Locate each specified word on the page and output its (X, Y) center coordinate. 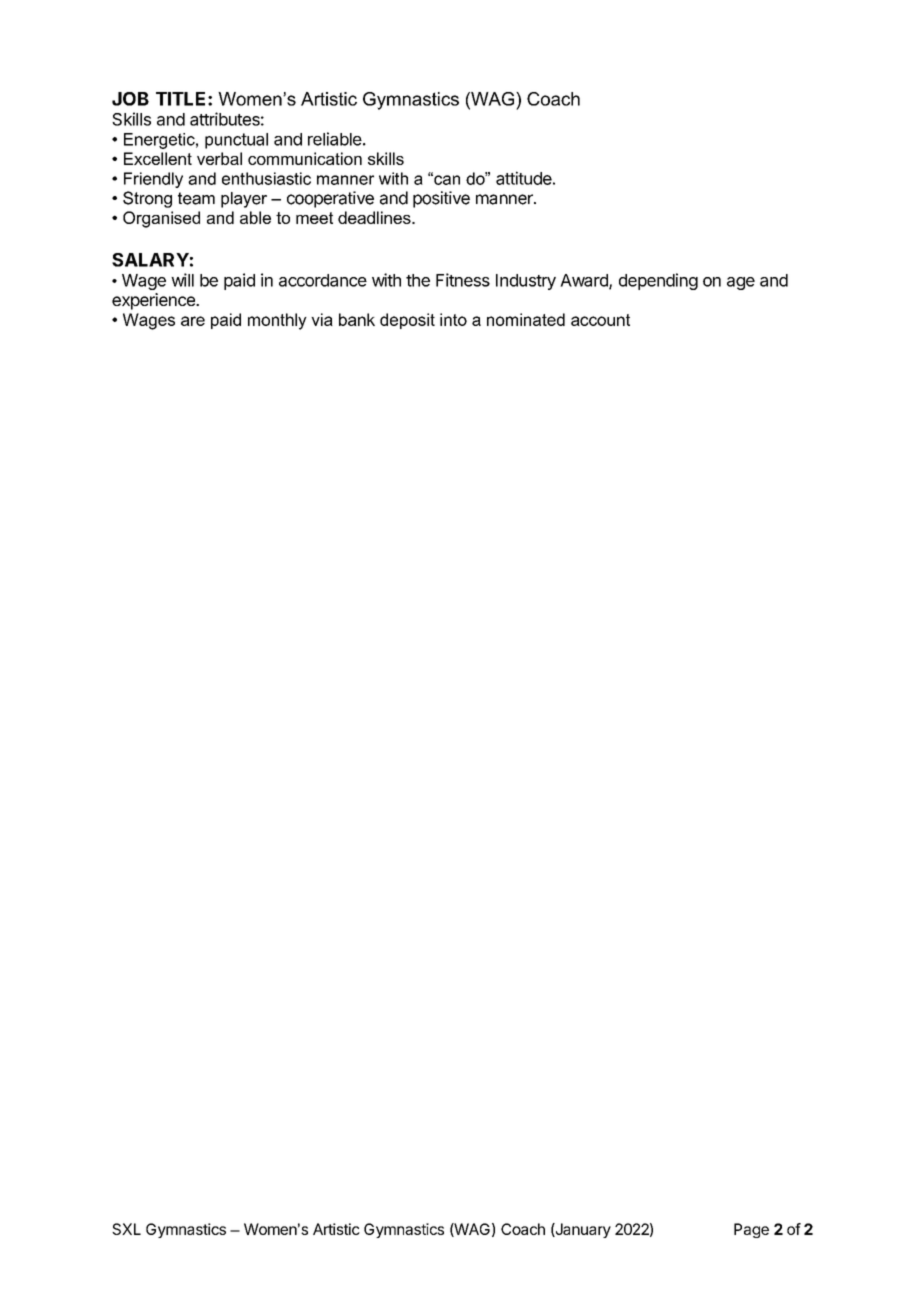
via (322, 319)
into (453, 319)
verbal (219, 158)
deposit (407, 321)
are (193, 321)
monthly (277, 321)
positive (441, 199)
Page (751, 1230)
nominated (526, 319)
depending (658, 281)
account (600, 320)
